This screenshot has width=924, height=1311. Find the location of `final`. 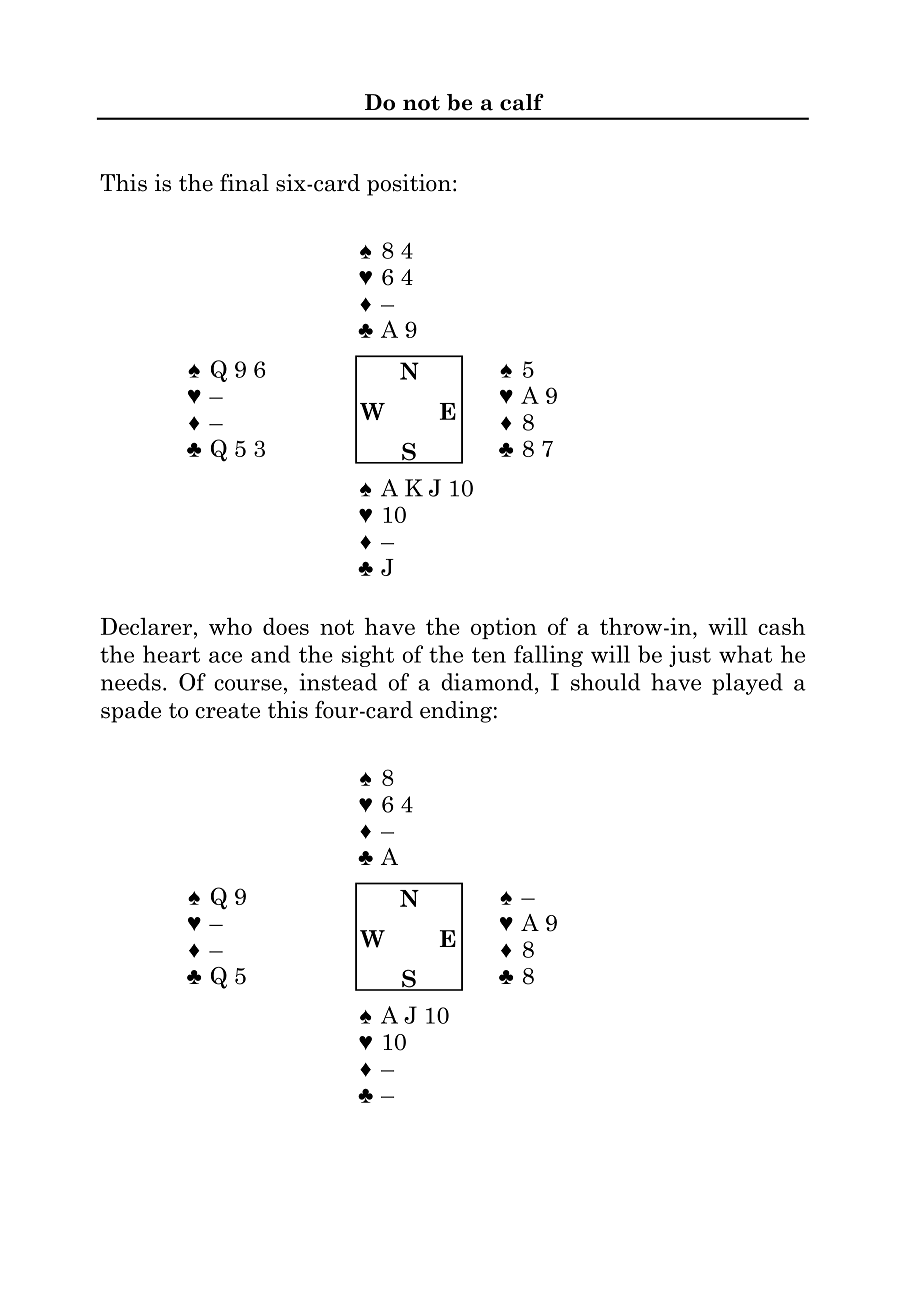

final is located at coordinates (244, 183).
